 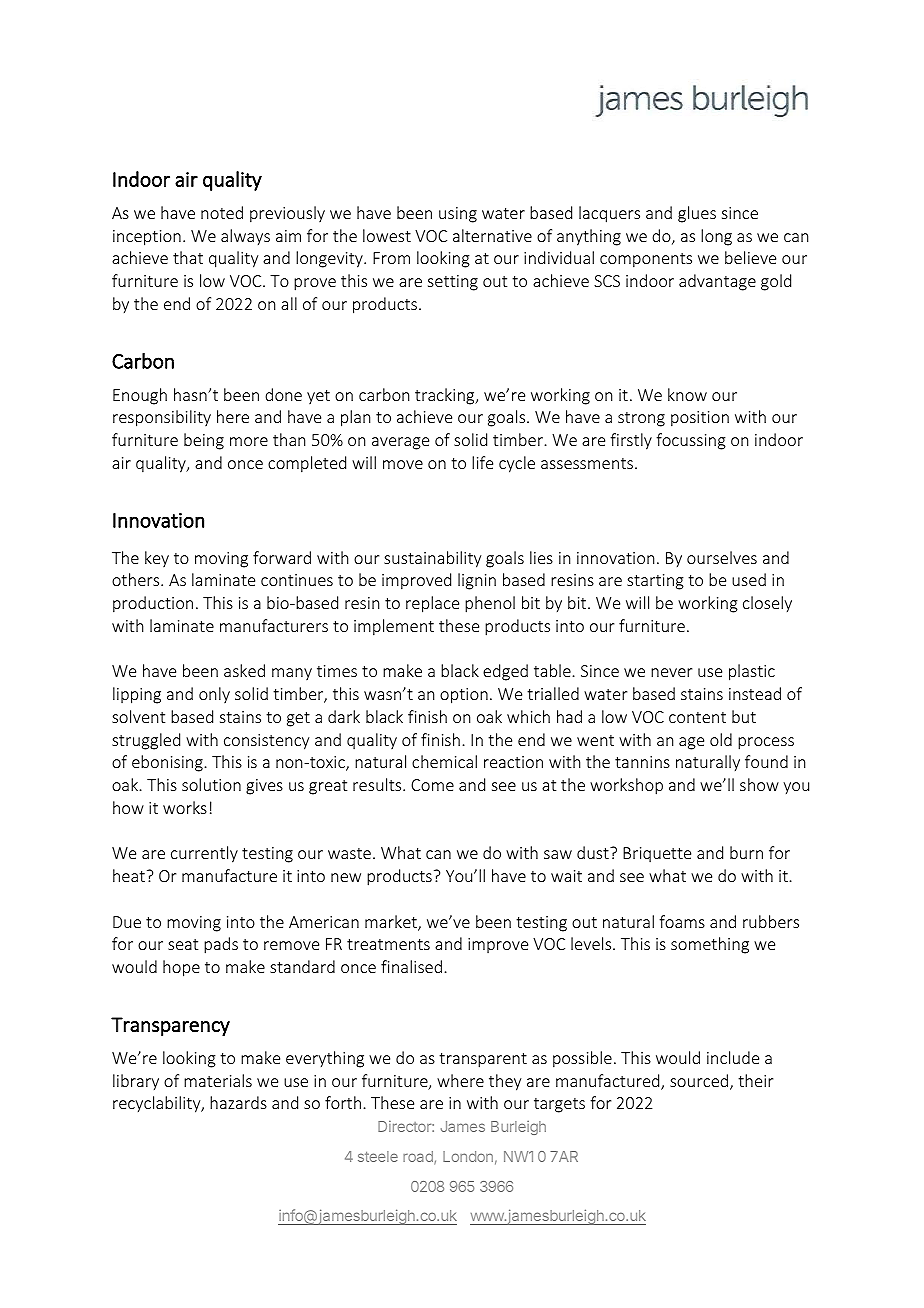 I want to click on option, so click(x=464, y=696).
